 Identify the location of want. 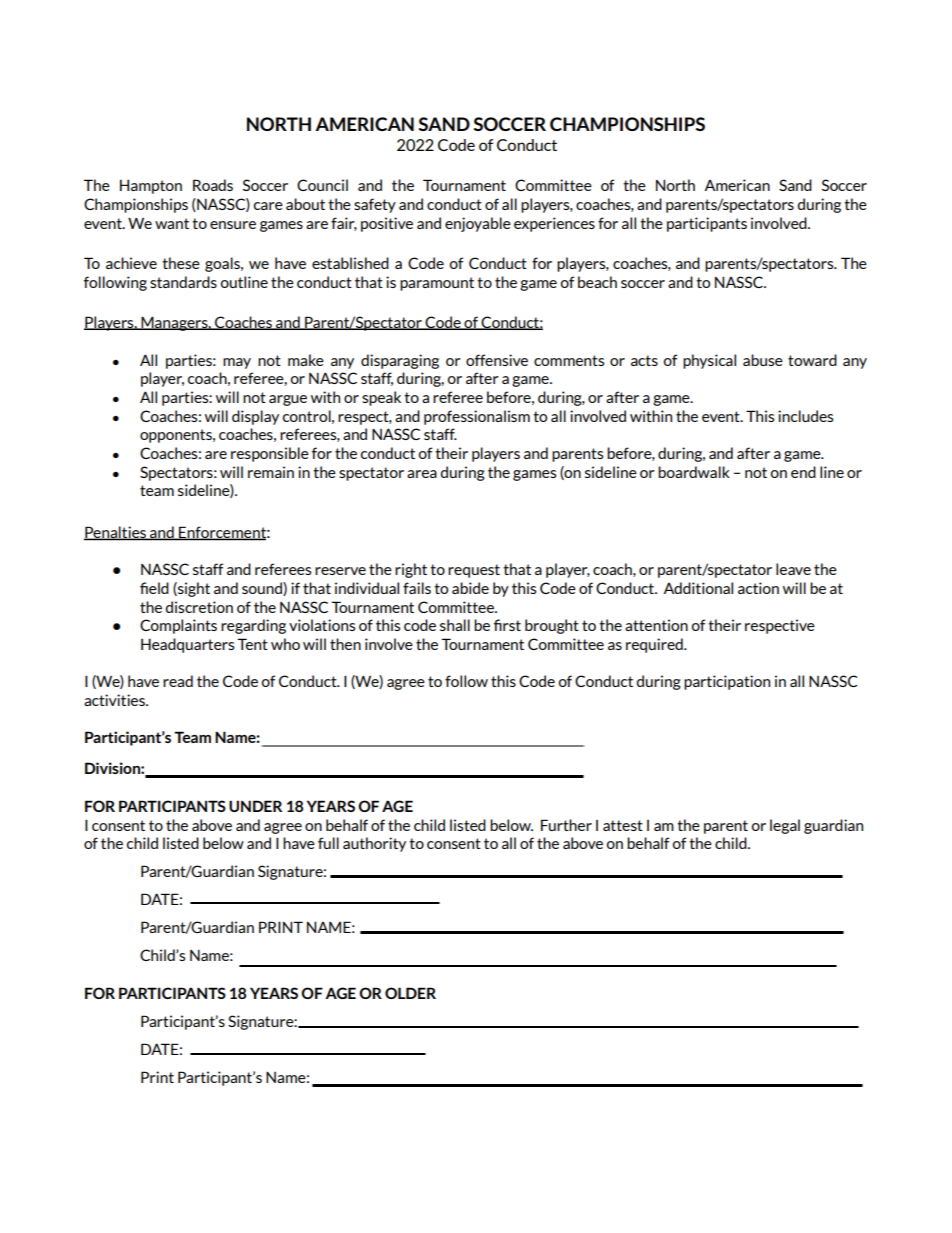
(172, 223).
